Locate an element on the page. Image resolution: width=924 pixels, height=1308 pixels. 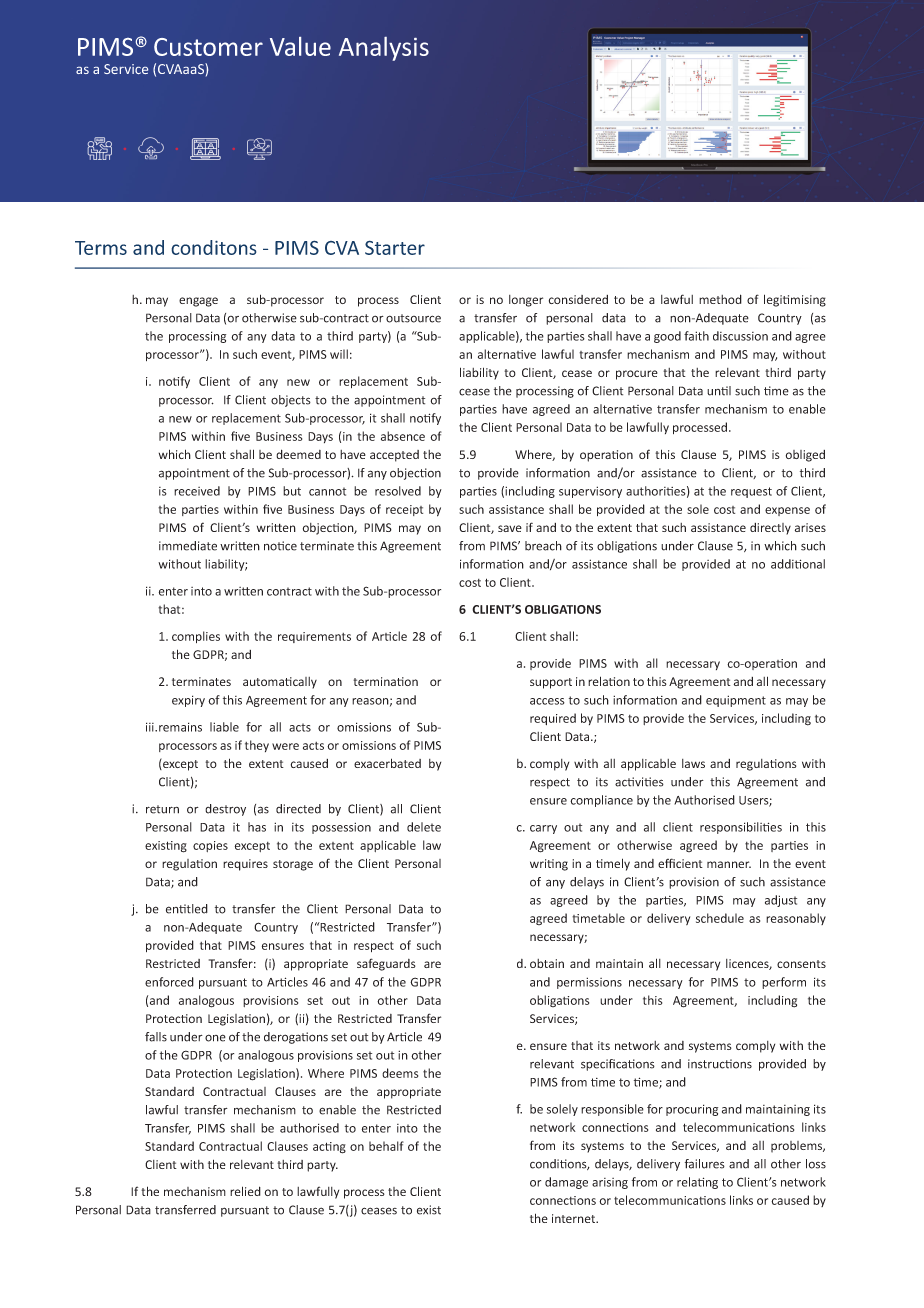
Customer is located at coordinates (208, 47).
